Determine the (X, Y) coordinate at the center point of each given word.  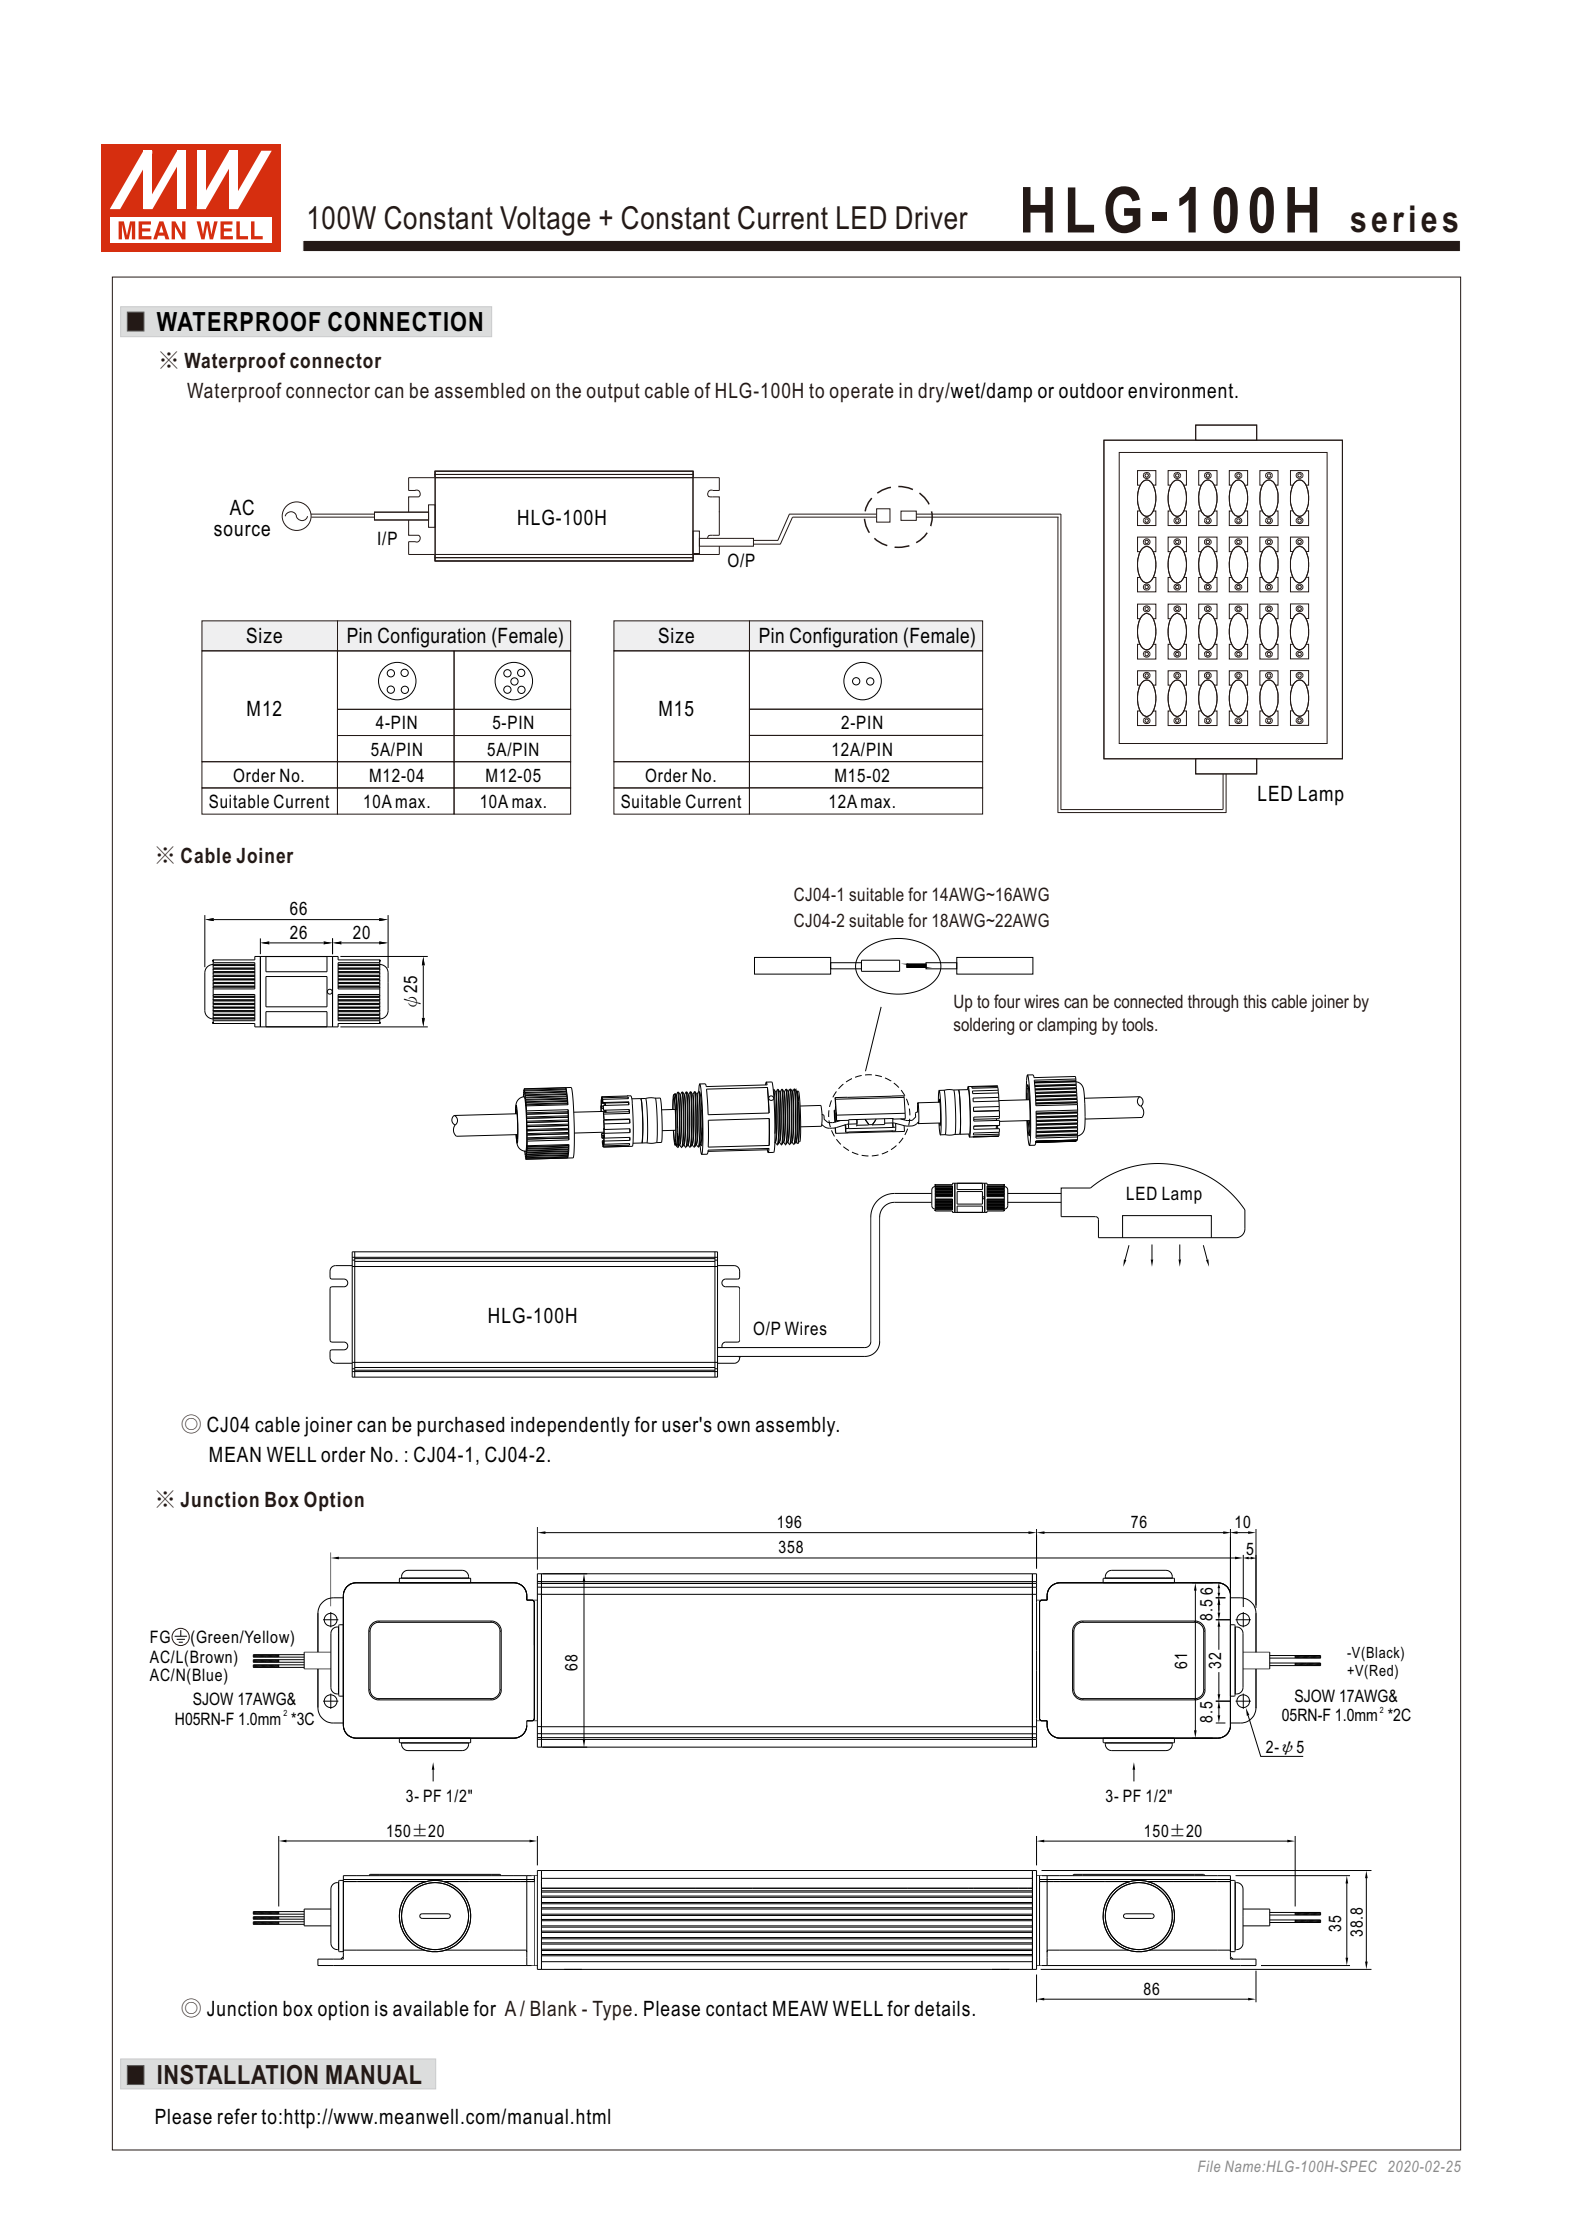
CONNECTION (405, 321)
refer (237, 2116)
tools (1139, 1024)
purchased (460, 1427)
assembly (797, 1427)
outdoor (1091, 391)
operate (861, 392)
